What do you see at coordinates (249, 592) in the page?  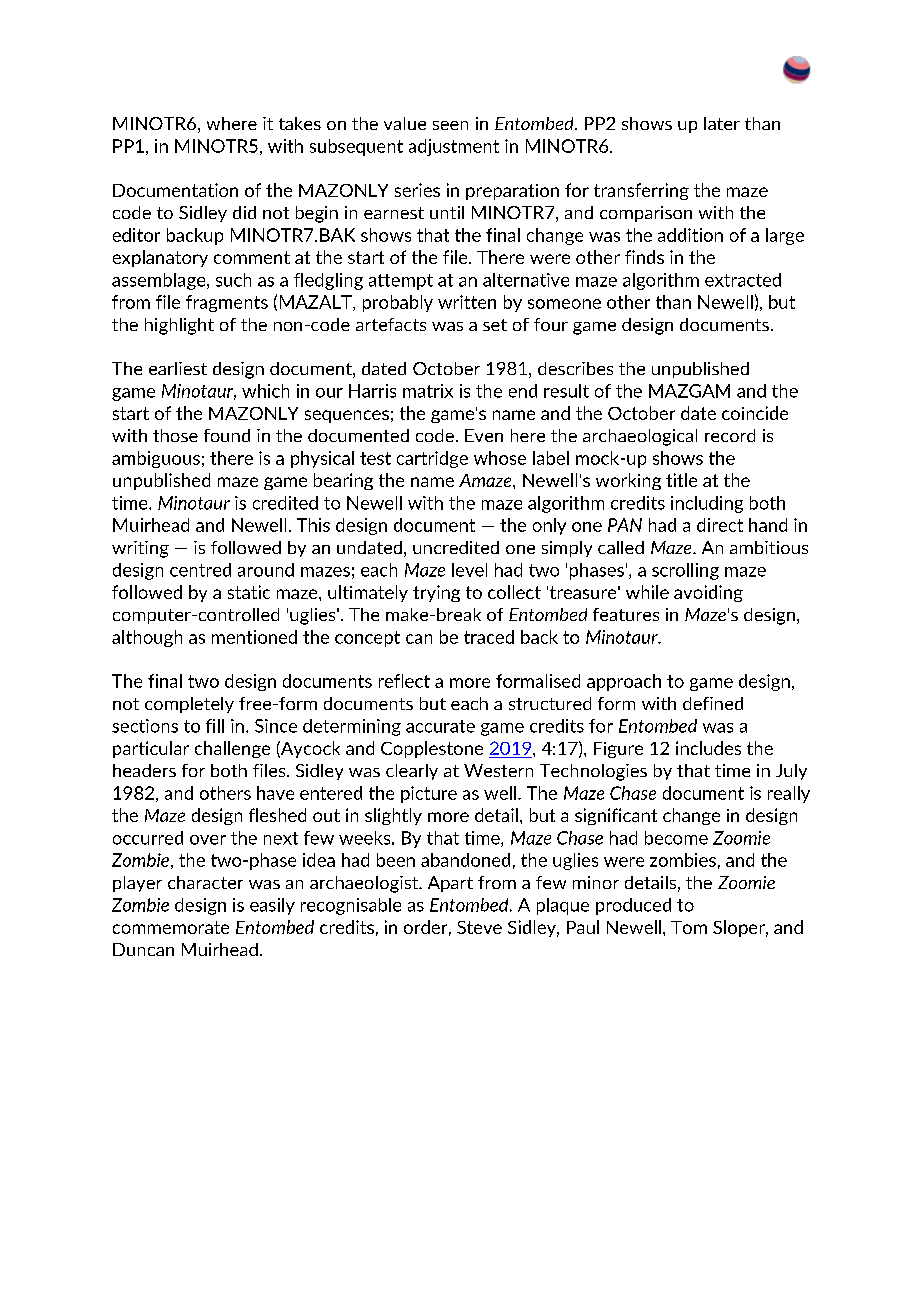 I see `static` at bounding box center [249, 592].
